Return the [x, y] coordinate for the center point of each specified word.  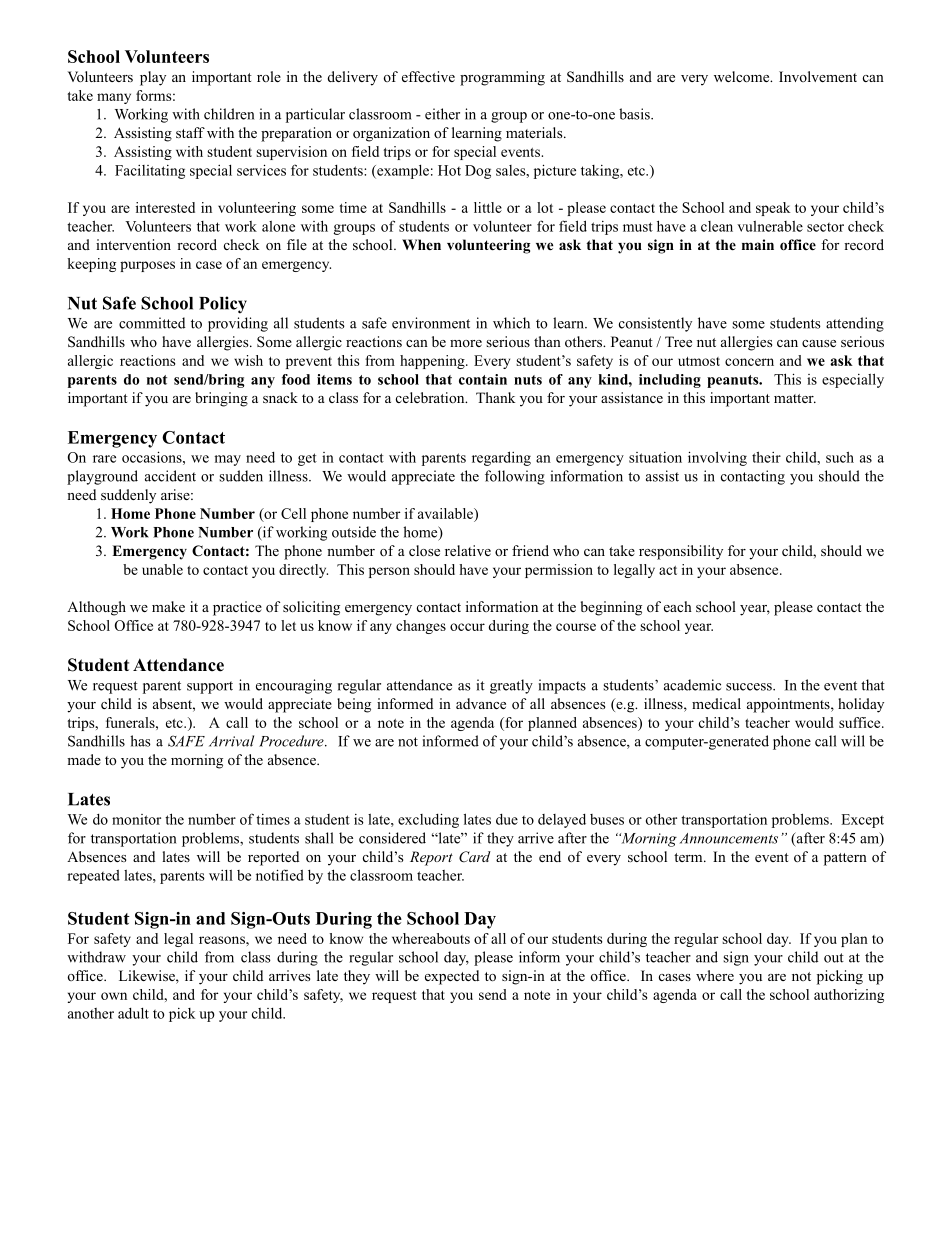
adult [133, 1013]
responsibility [681, 552]
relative [468, 550]
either [442, 114]
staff [190, 132]
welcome [743, 77]
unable [162, 569]
